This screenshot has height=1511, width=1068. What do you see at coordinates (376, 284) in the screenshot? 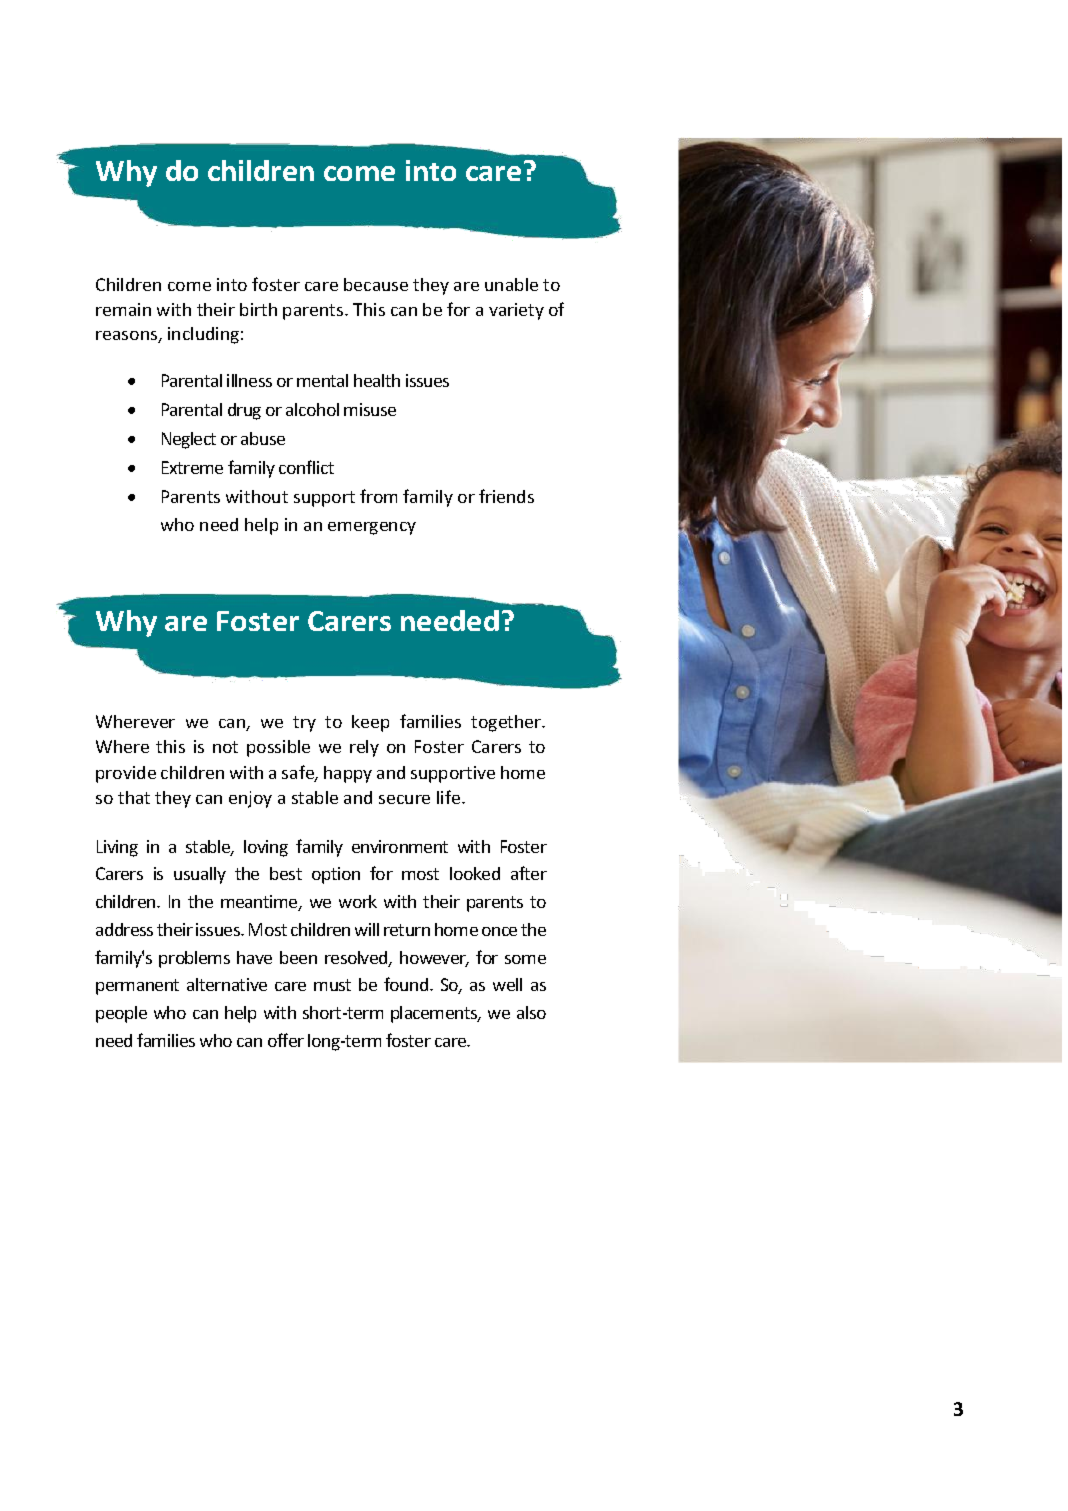
I see `because` at bounding box center [376, 284].
